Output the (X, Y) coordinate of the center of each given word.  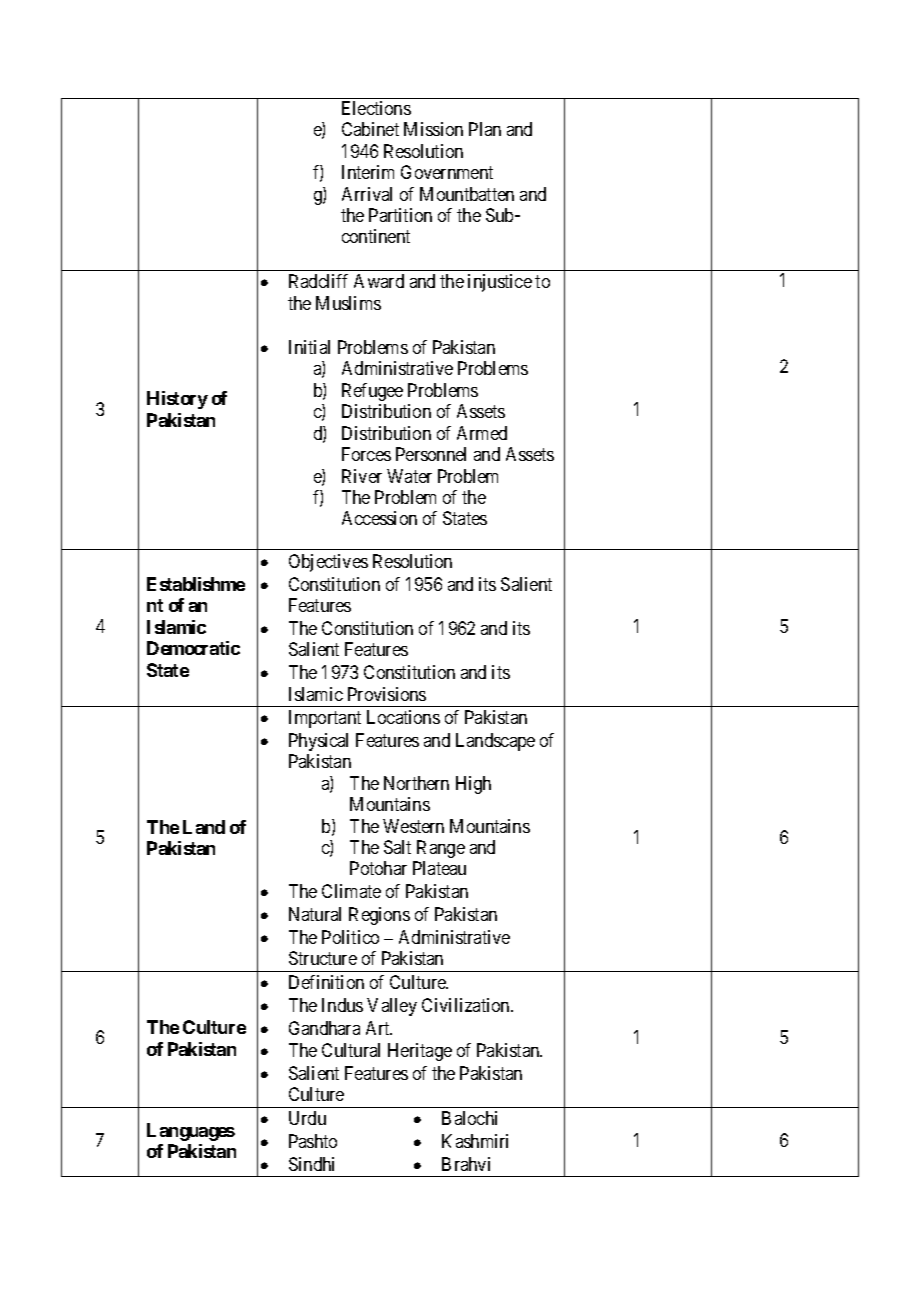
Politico (350, 937)
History (177, 400)
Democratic (193, 648)
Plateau (439, 868)
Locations (403, 717)
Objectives (328, 563)
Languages (191, 1132)
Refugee (372, 392)
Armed (482, 433)
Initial (309, 347)
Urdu (307, 1118)
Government (447, 172)
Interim (368, 172)
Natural (315, 914)
